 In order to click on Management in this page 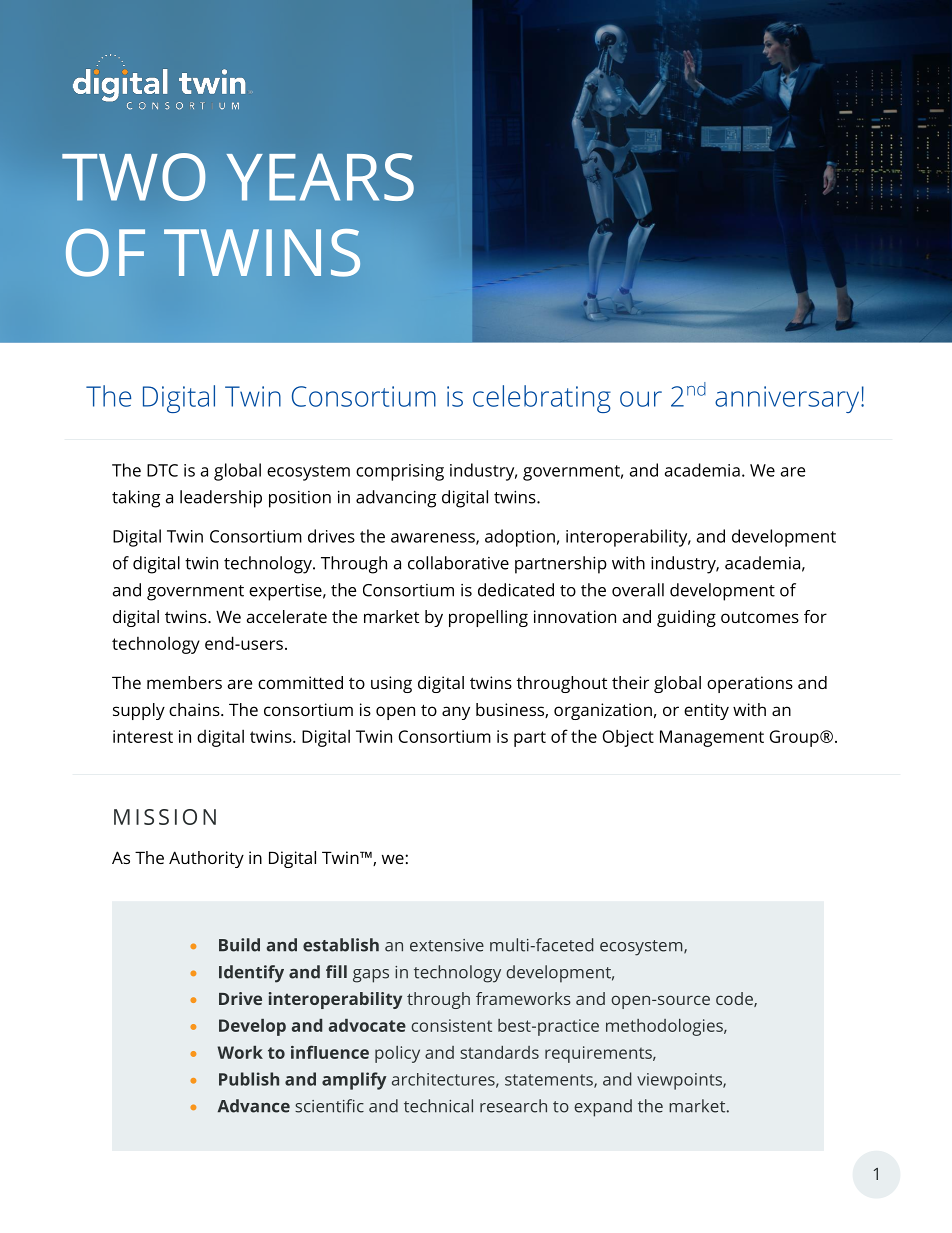, I will do `click(712, 738)`.
